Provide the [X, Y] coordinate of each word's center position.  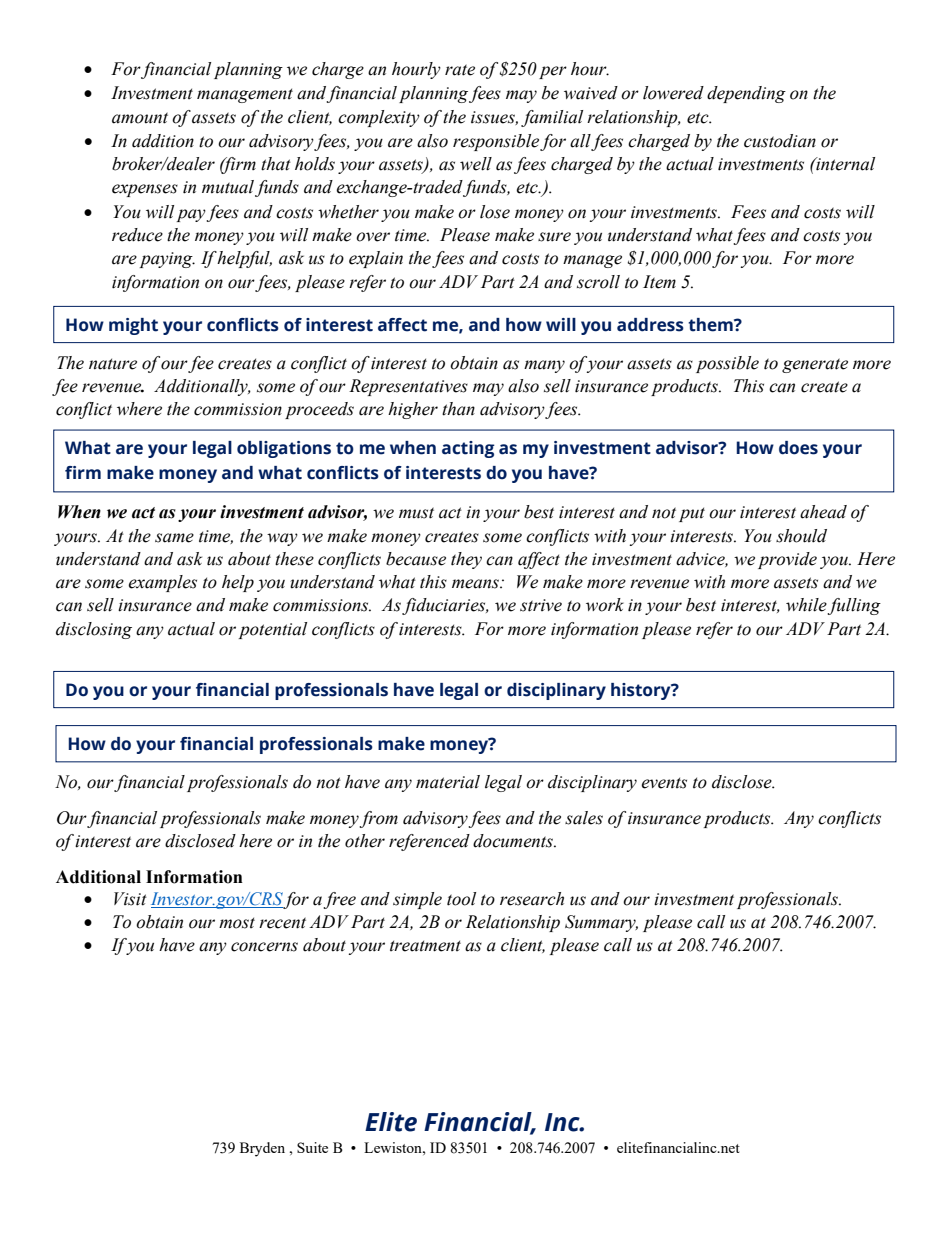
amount [140, 118]
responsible [496, 142]
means [476, 584]
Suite [312, 1147]
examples [162, 583]
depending [746, 94]
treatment [425, 946]
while [807, 606]
